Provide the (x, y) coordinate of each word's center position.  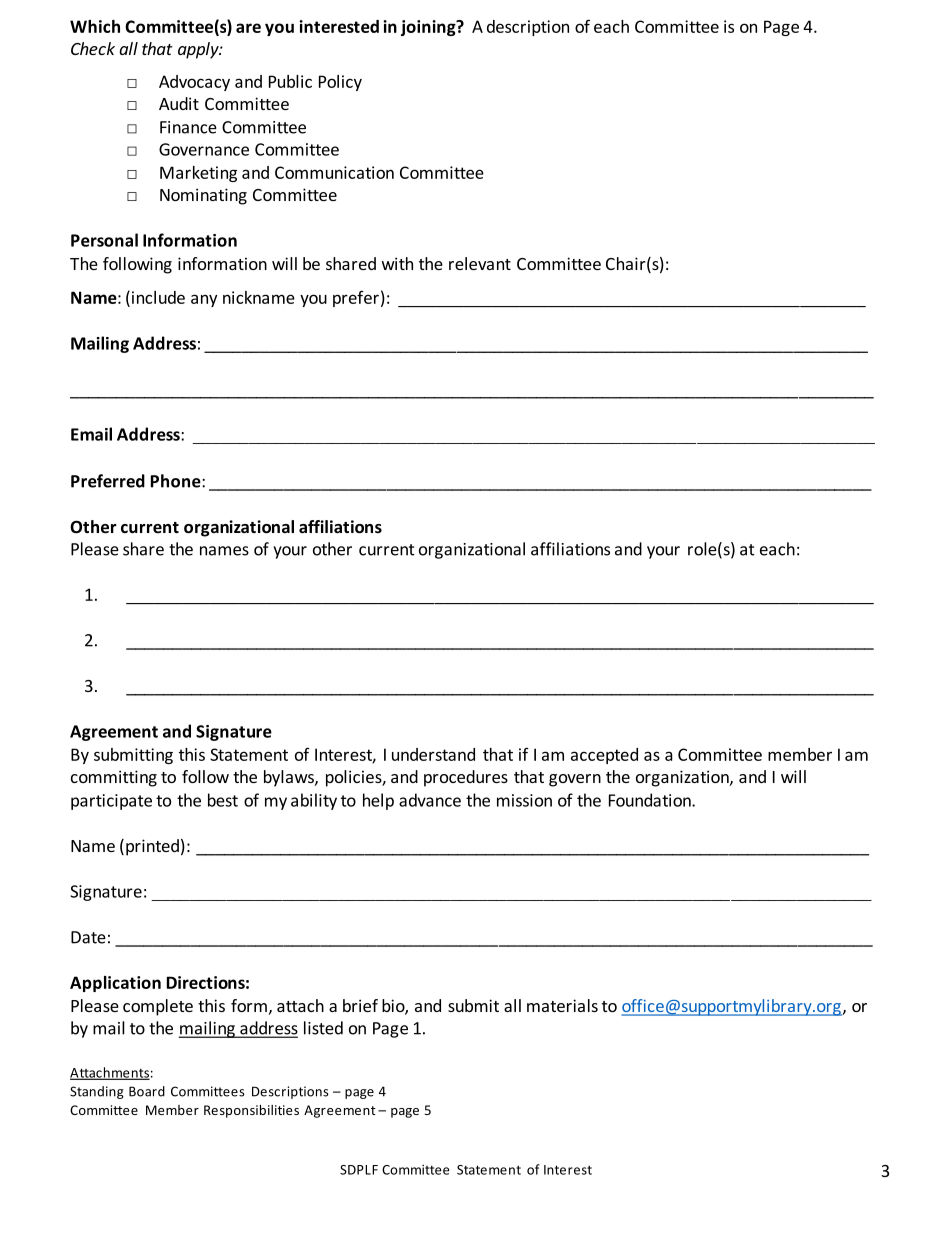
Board (147, 1091)
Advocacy (194, 83)
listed (323, 1028)
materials (562, 1005)
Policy (340, 83)
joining (429, 28)
